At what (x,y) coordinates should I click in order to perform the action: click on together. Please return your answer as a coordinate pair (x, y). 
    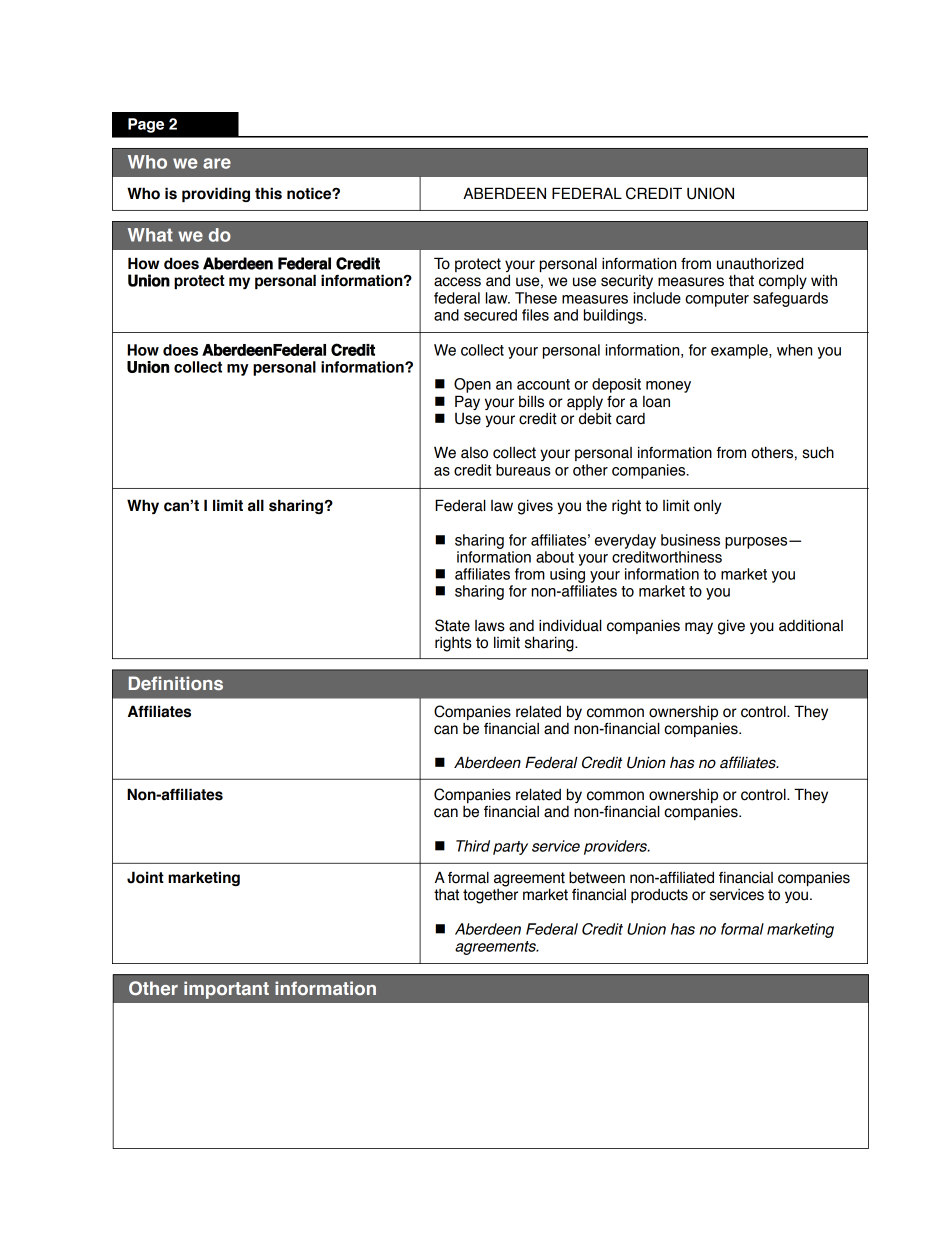
    Looking at the image, I should click on (490, 895).
